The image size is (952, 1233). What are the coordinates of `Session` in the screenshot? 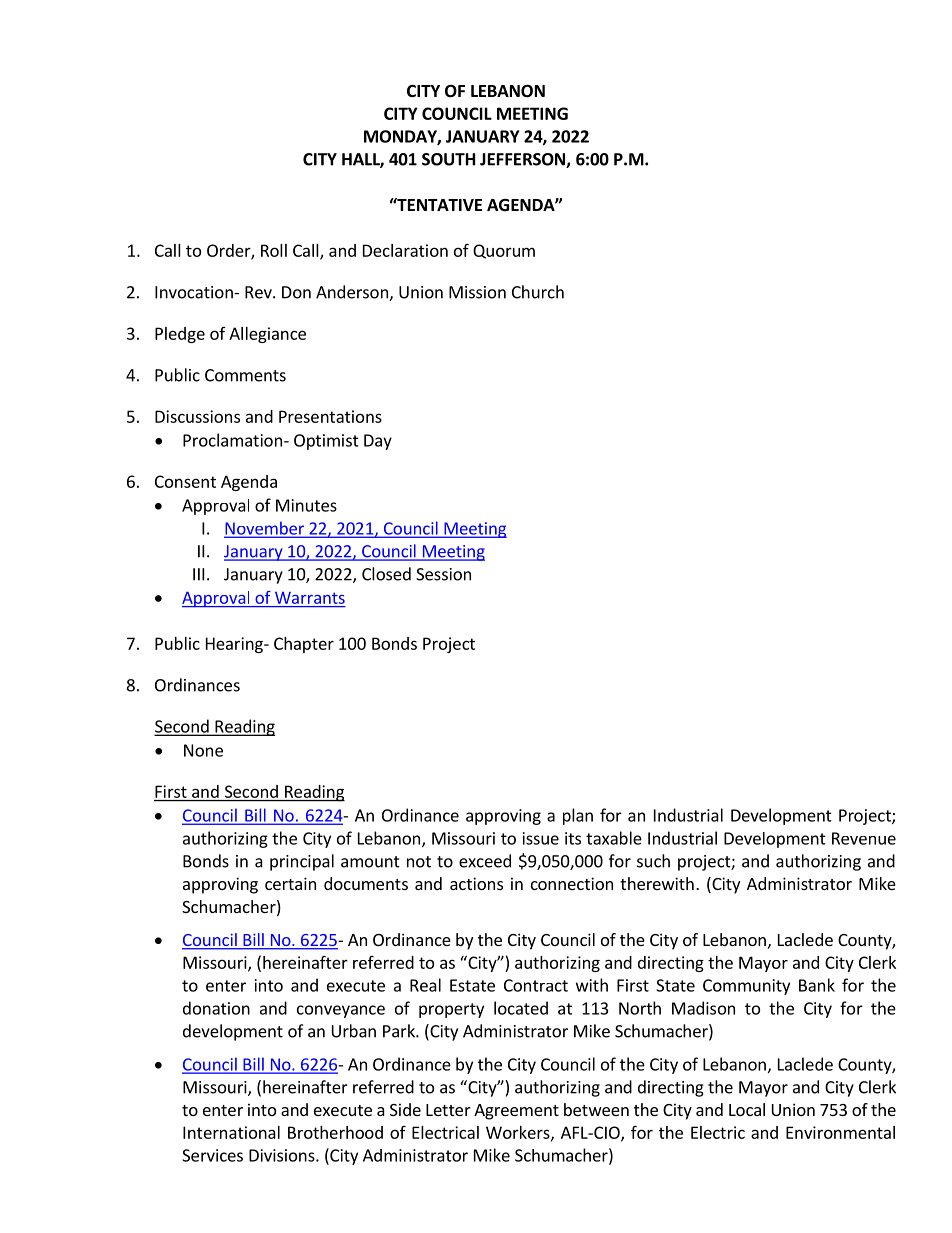 It's located at (443, 574).
